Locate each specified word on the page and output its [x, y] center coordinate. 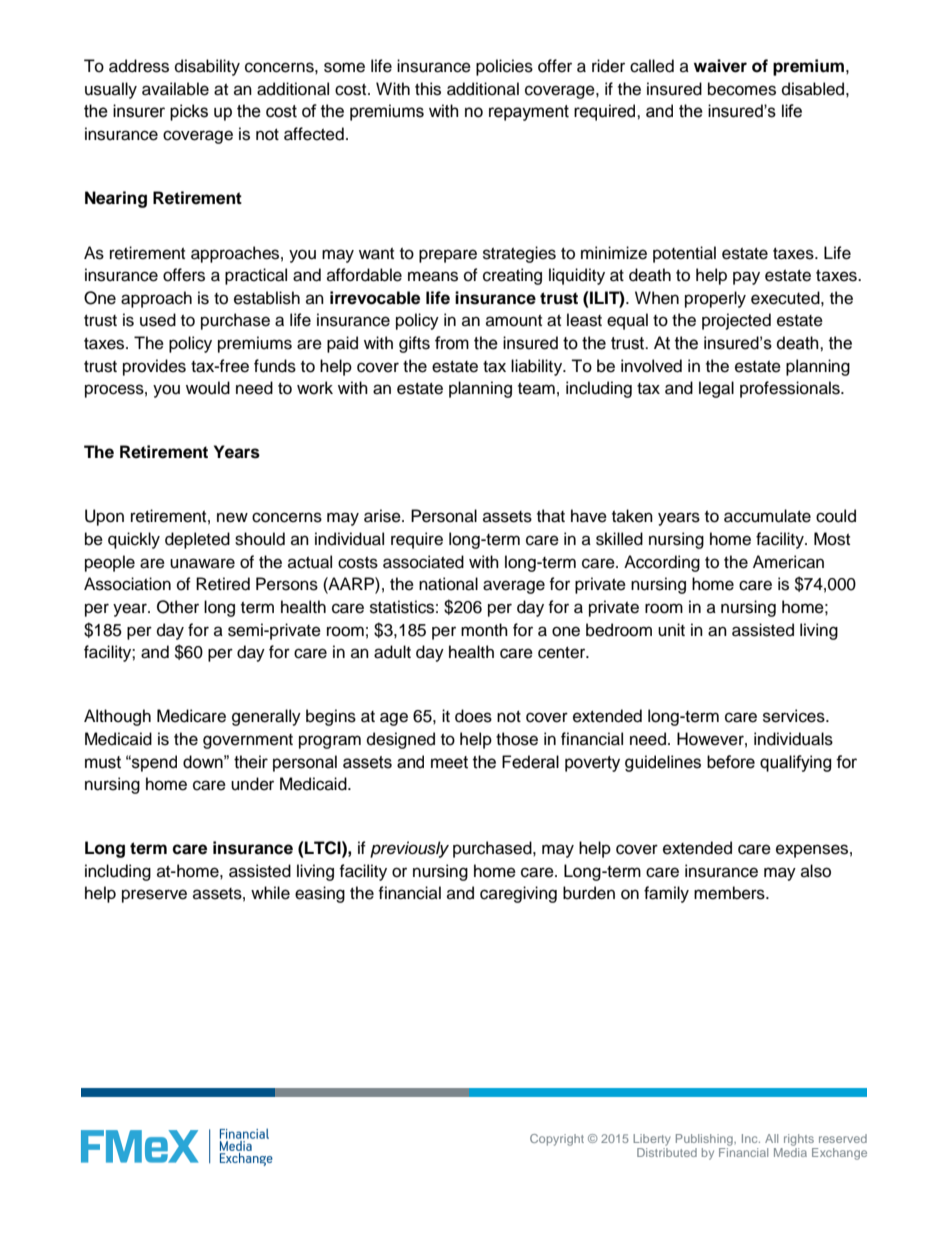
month [484, 630]
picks [189, 112]
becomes [742, 89]
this [428, 89]
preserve [154, 896]
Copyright [557, 1140]
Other [178, 607]
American [788, 562]
